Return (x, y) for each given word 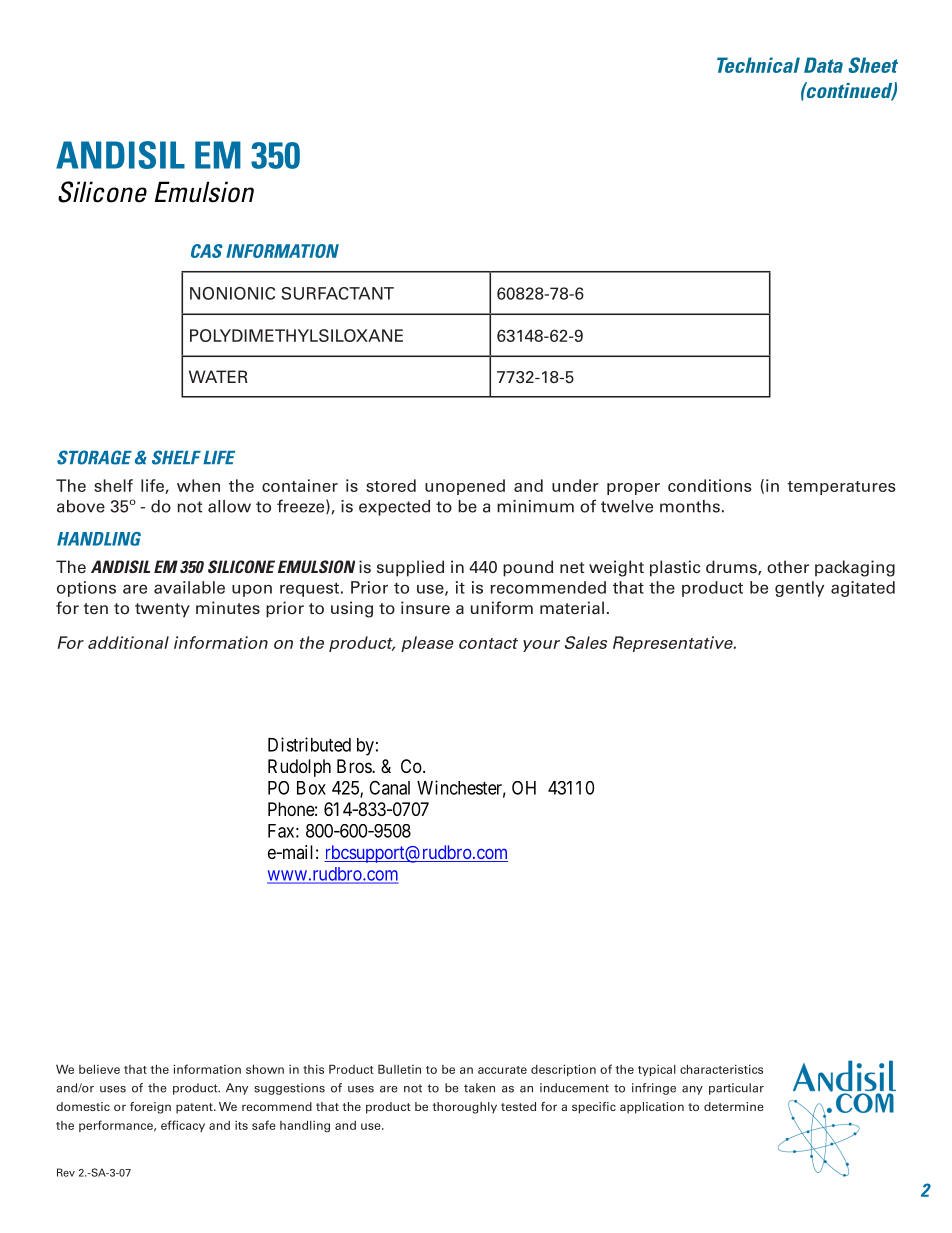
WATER (218, 376)
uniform (502, 608)
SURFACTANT (337, 293)
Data (823, 65)
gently (799, 589)
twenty (162, 610)
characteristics (721, 1069)
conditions (709, 485)
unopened (465, 487)
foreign (150, 1108)
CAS (207, 251)
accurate (502, 1070)
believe (99, 1069)
